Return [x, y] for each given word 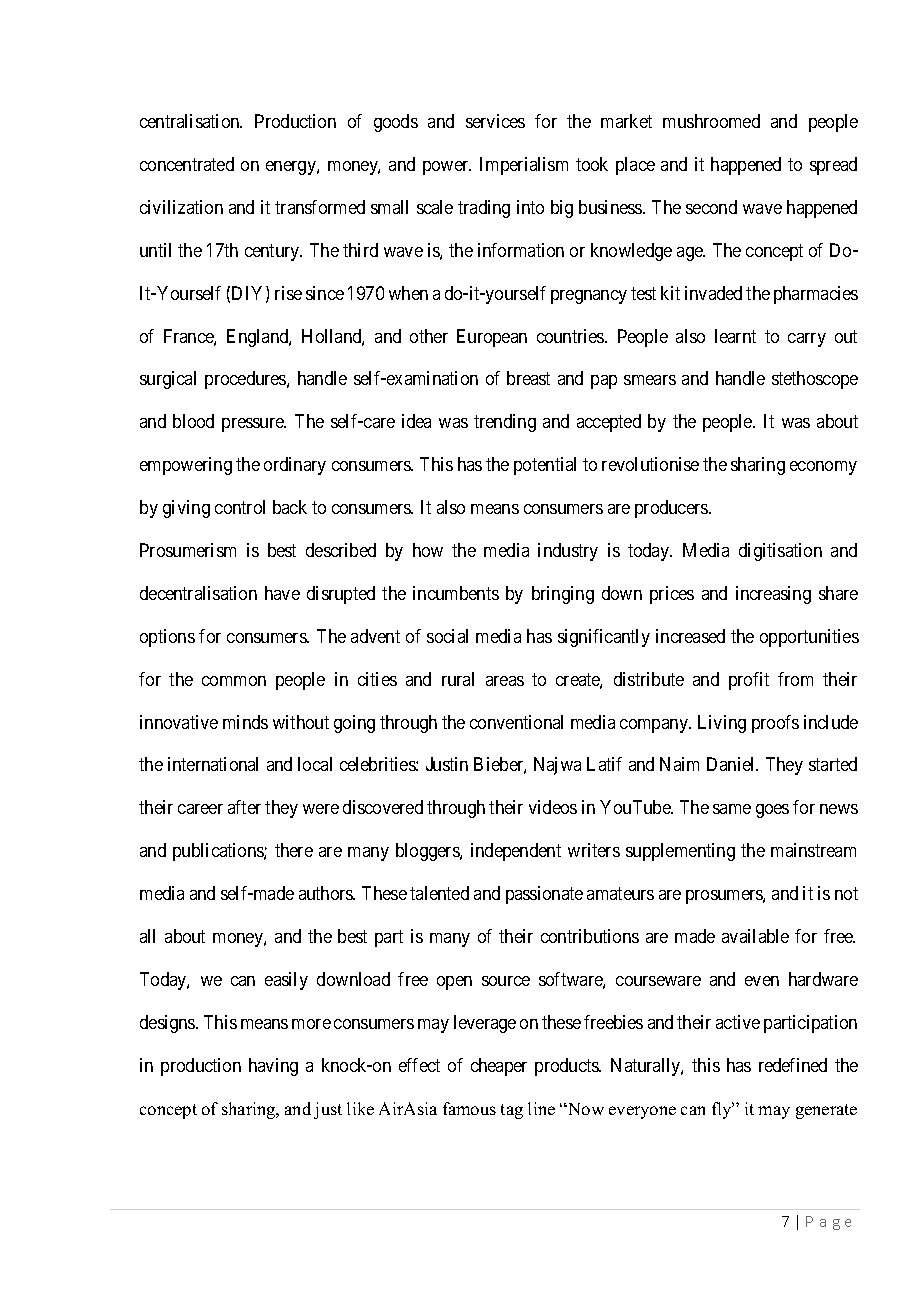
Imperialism [524, 166]
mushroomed [711, 121]
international [213, 764]
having [273, 1067]
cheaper [499, 1067]
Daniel [732, 764]
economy [823, 468]
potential [545, 466]
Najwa [557, 766]
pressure [254, 425]
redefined [793, 1065]
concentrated [187, 164]
